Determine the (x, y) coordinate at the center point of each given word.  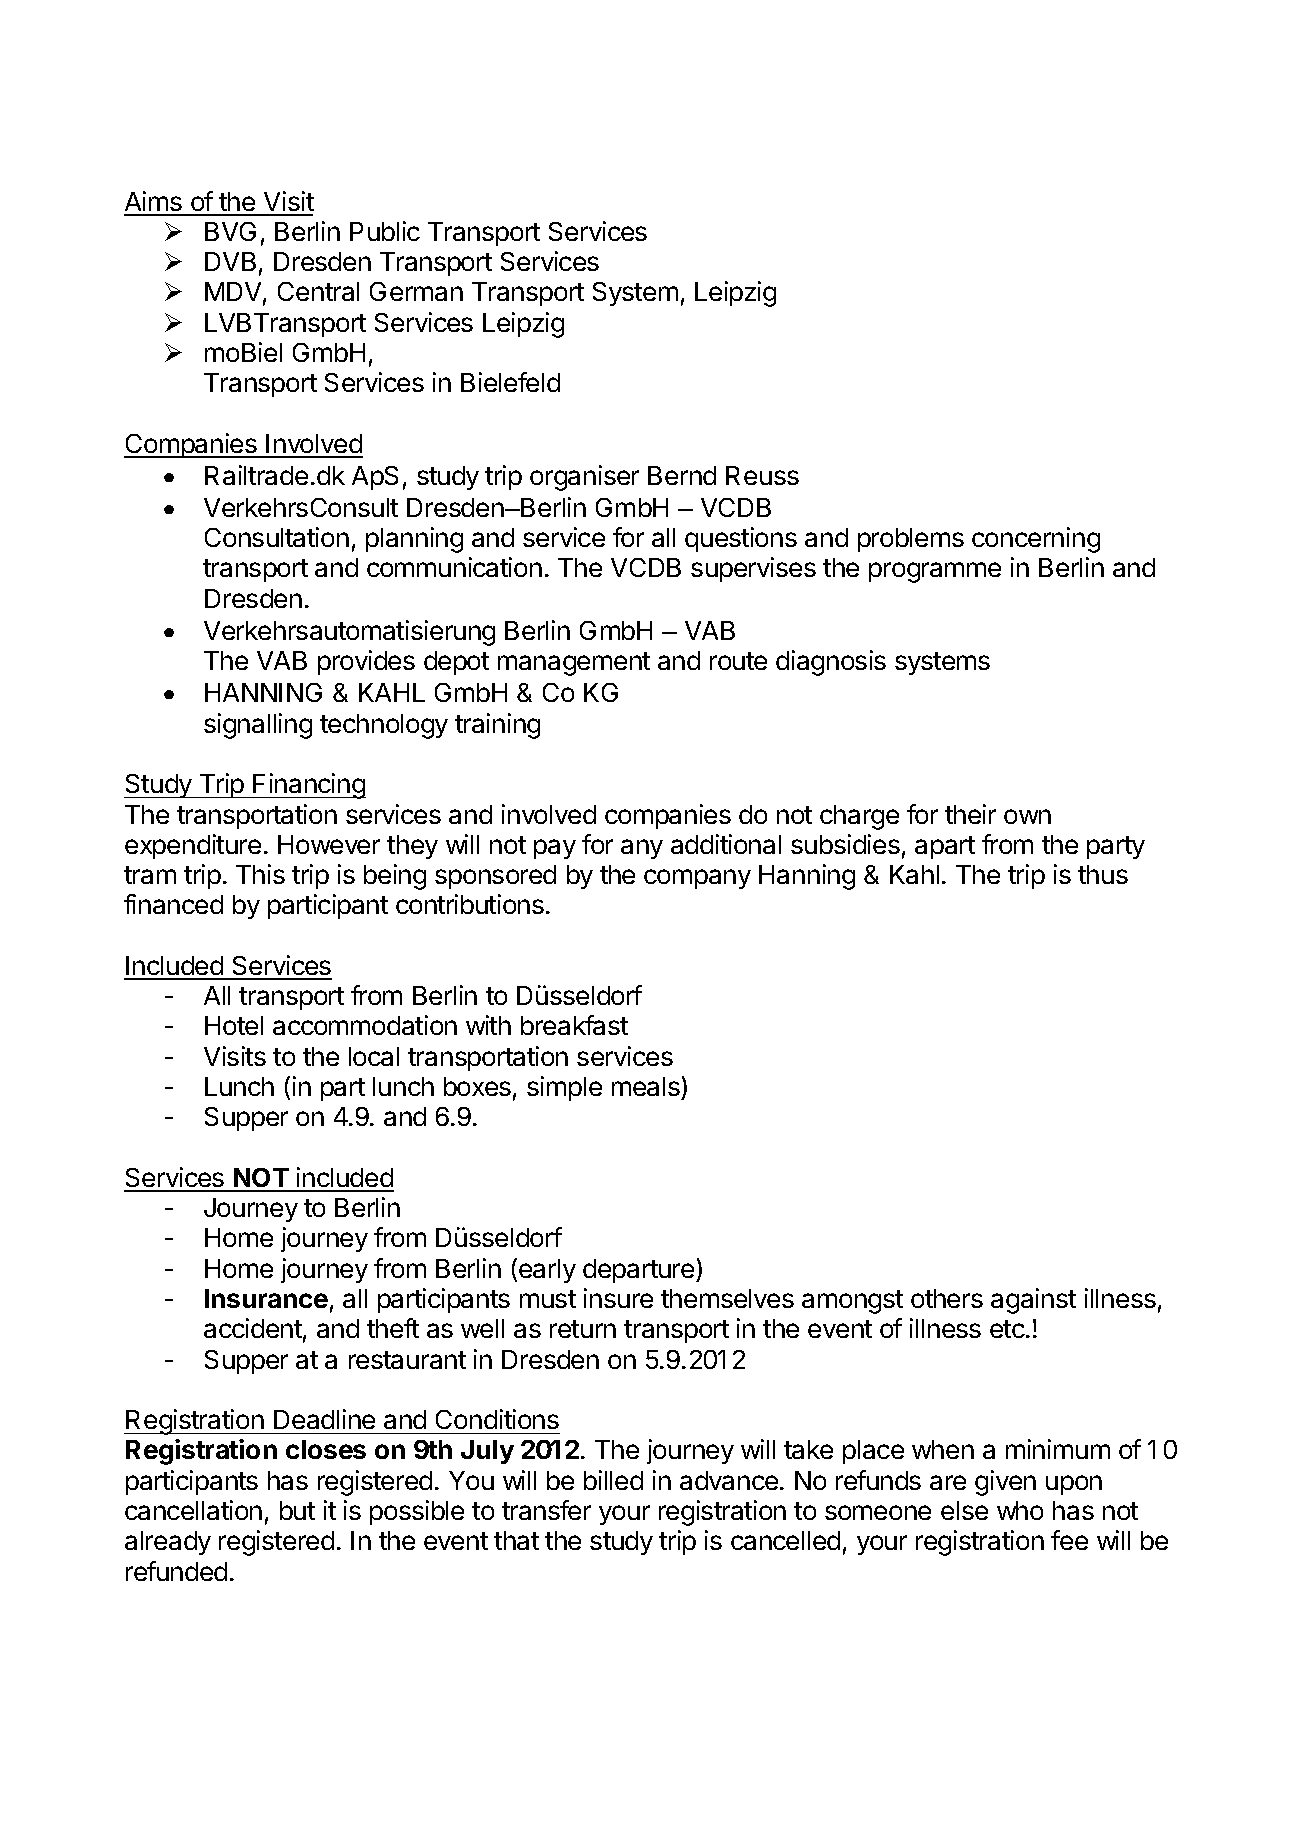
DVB (230, 261)
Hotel (234, 1025)
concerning (1036, 540)
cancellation (193, 1510)
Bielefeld (510, 382)
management (574, 664)
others (947, 1298)
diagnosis (831, 663)
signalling (258, 726)
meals (646, 1086)
